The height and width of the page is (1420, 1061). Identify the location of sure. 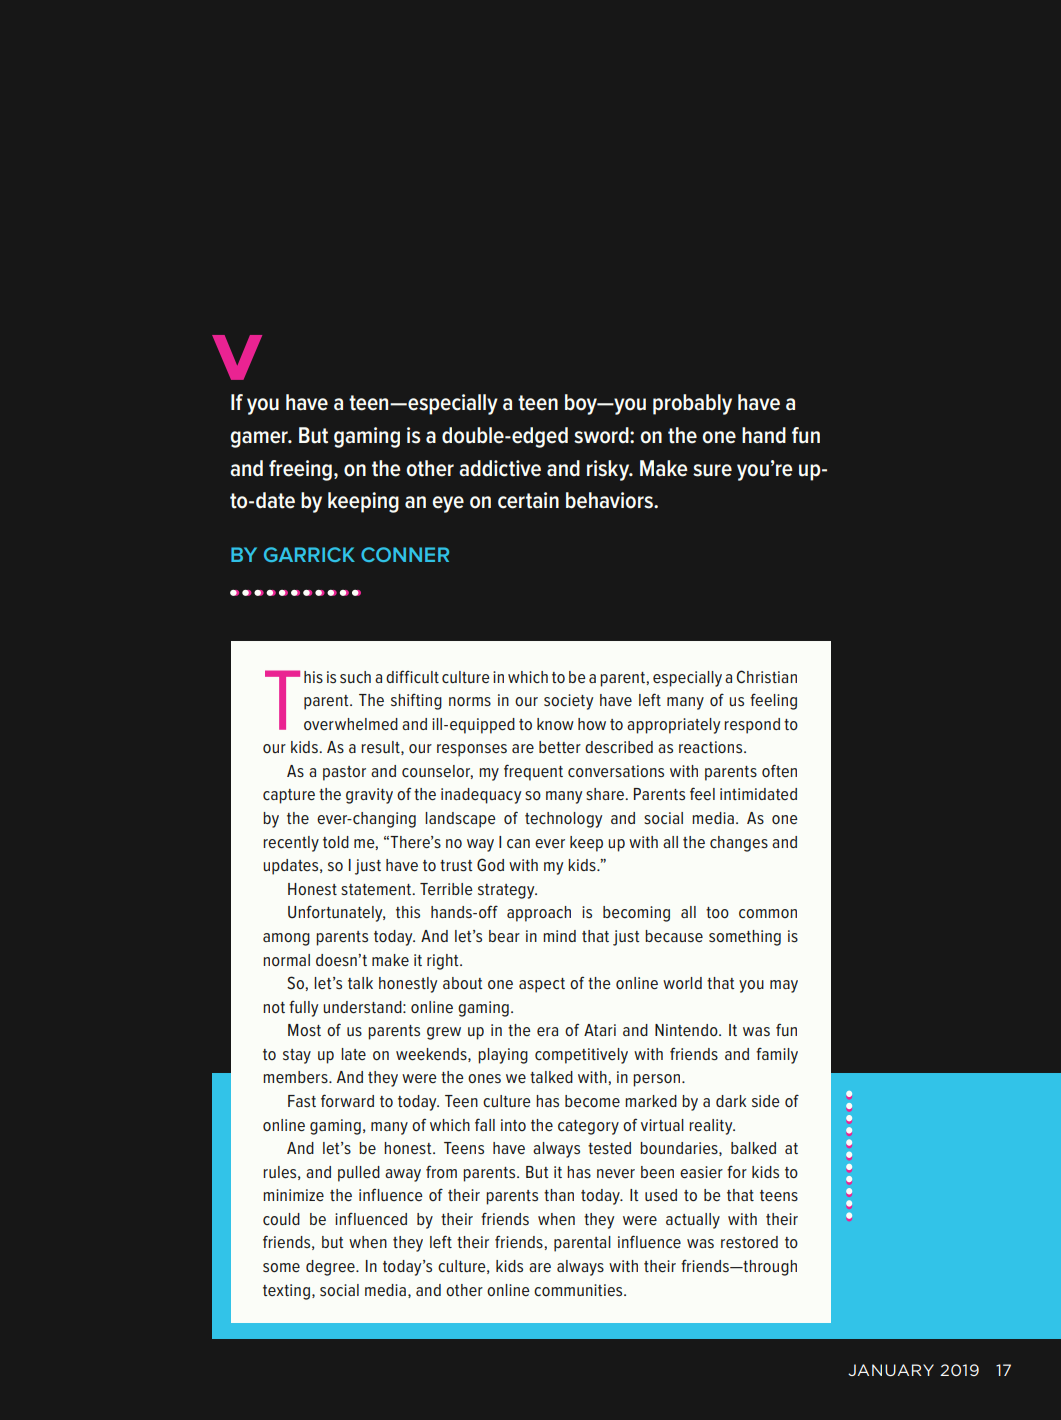
(712, 470).
